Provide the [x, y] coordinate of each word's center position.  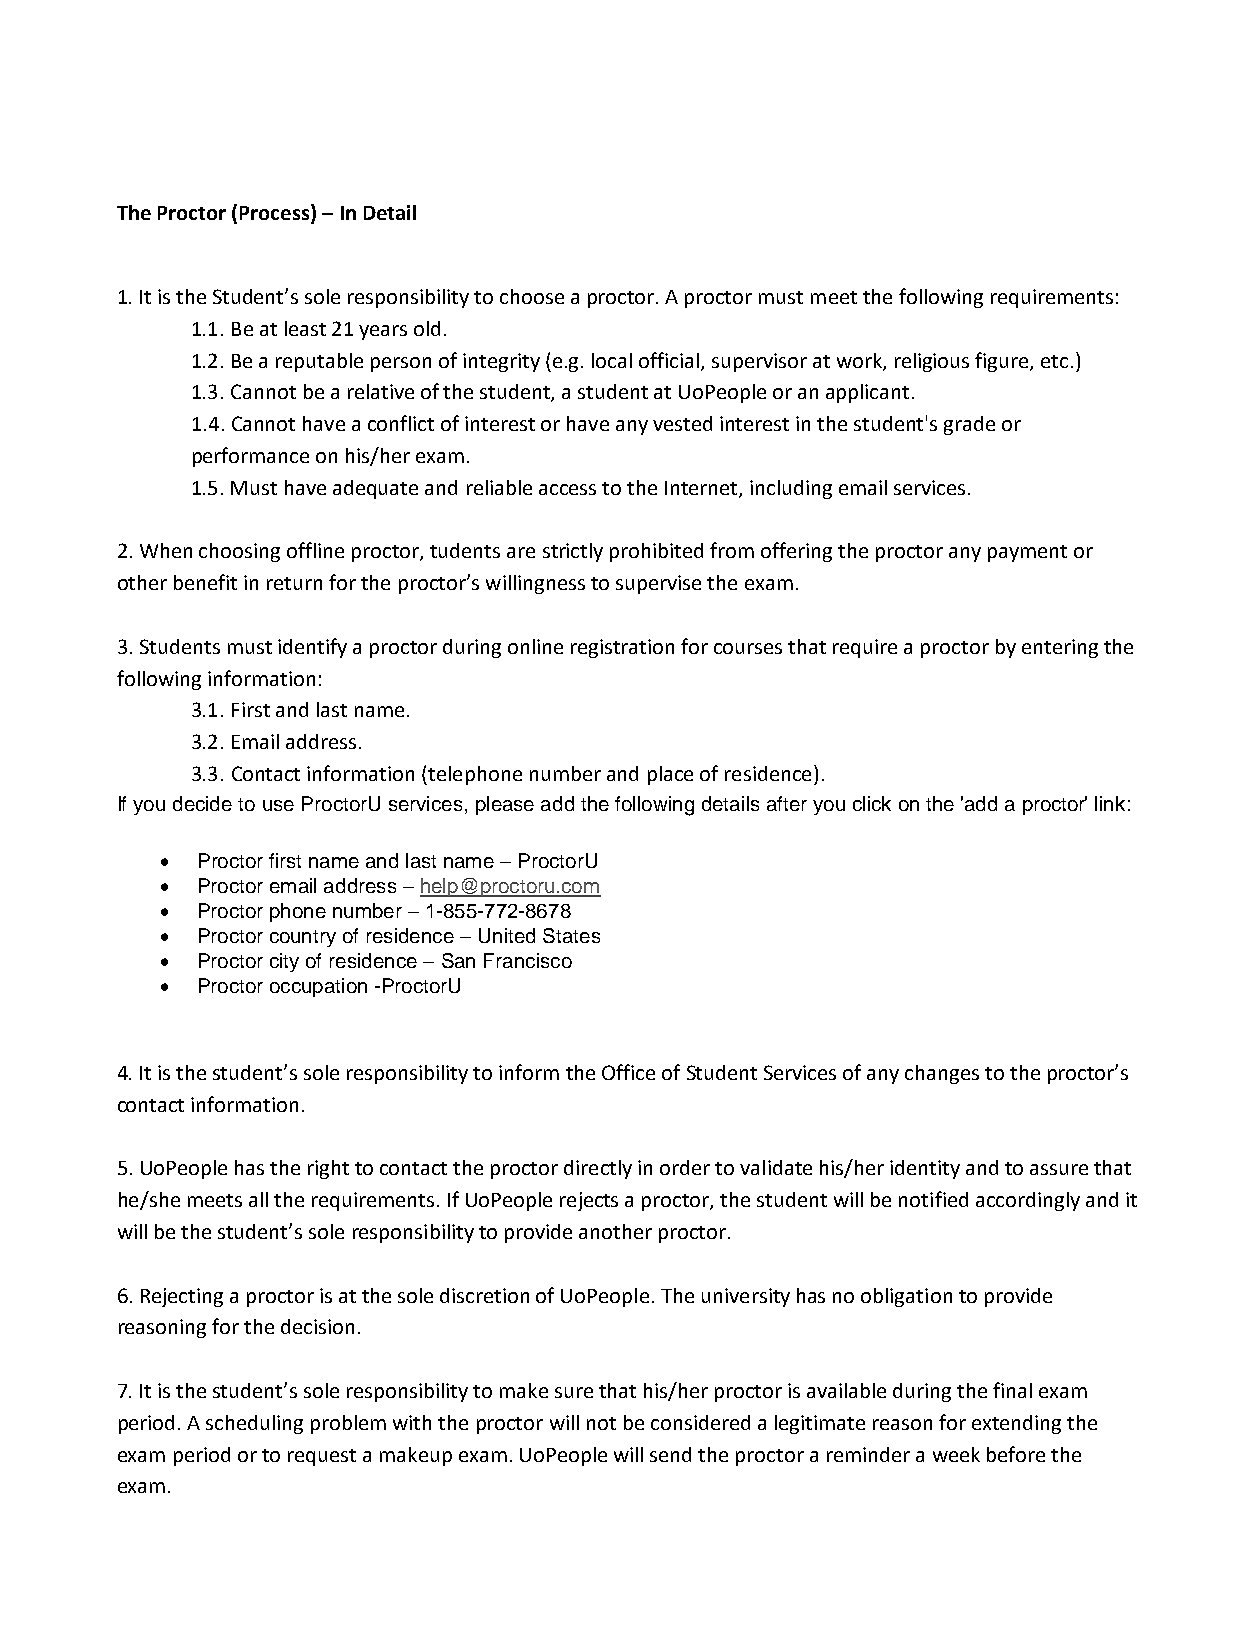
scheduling [254, 1424]
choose [532, 296]
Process [276, 213]
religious [932, 362]
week [956, 1454]
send [670, 1454]
